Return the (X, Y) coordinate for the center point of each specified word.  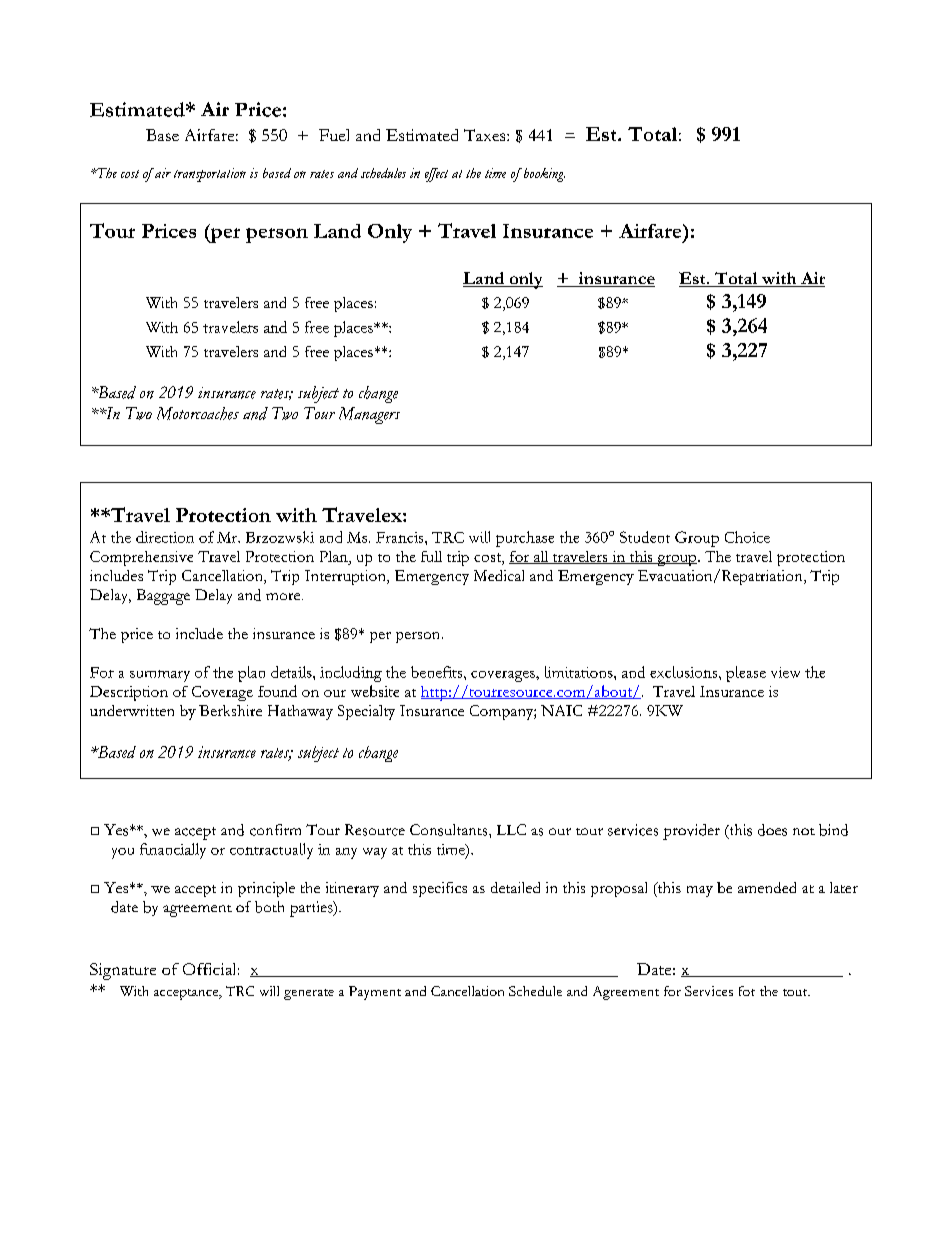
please (746, 674)
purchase (525, 539)
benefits (438, 672)
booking (543, 175)
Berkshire (230, 710)
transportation (210, 175)
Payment (375, 993)
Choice (747, 537)
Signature (123, 971)
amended (767, 887)
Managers (369, 415)
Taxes (486, 135)
